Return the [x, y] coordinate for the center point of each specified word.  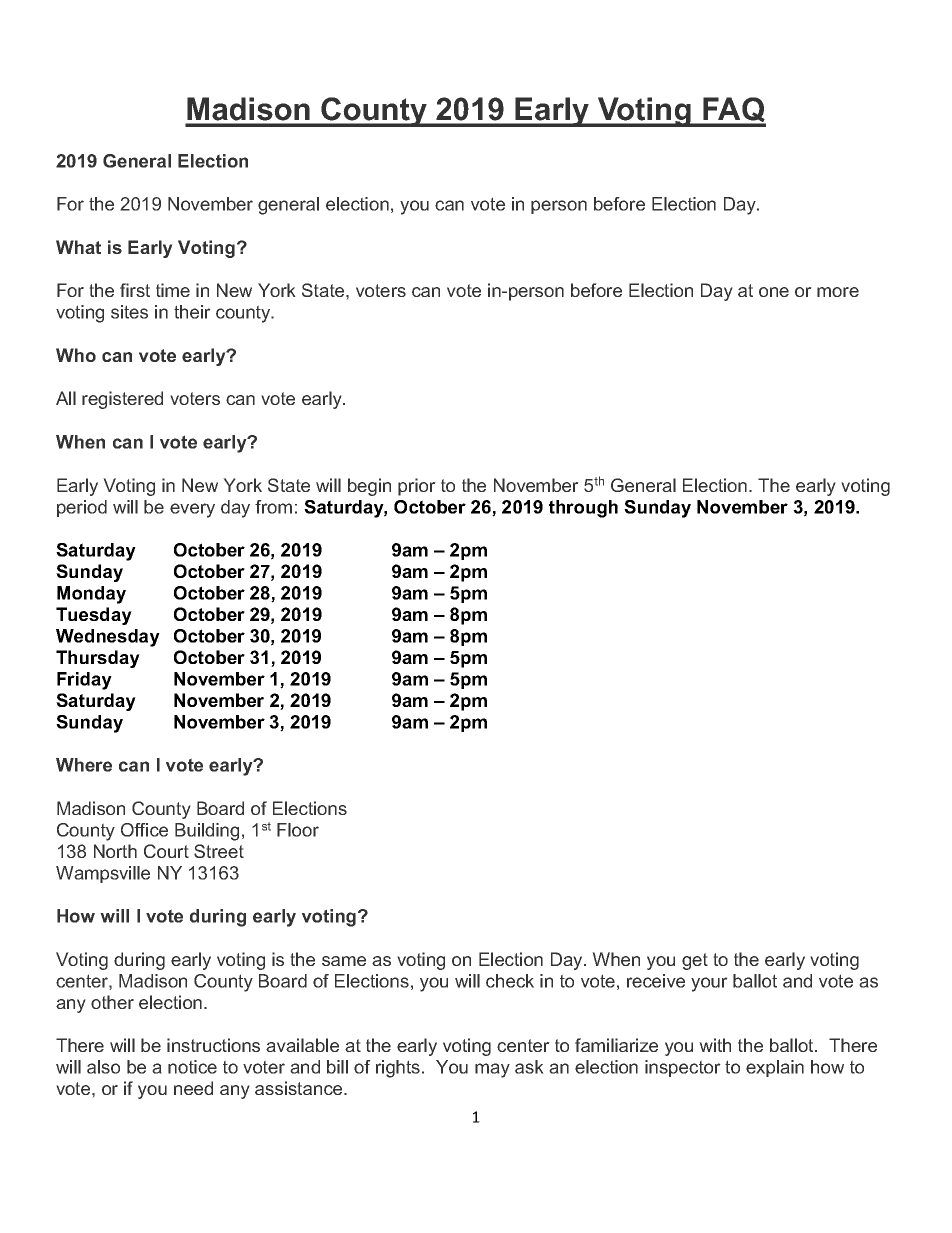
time [173, 290]
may [492, 1070]
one [774, 292]
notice [192, 1067]
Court [166, 851]
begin [369, 487]
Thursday [98, 659]
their [192, 312]
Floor [298, 830]
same [344, 961]
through [583, 509]
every [192, 510]
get [695, 961]
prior [417, 487]
